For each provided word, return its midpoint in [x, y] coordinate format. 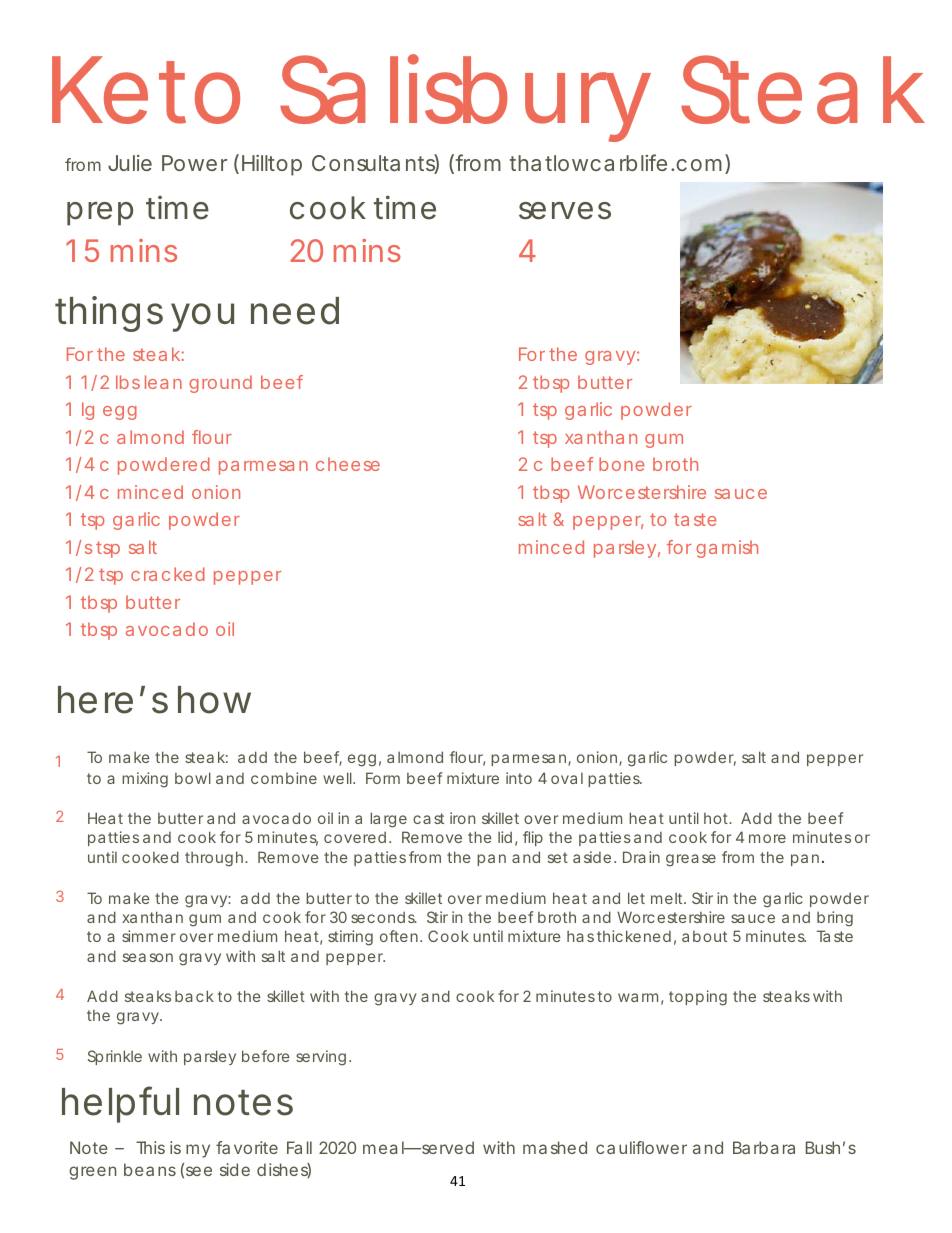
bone [621, 464]
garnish [727, 549]
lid [505, 837]
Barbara [764, 1147]
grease [691, 860]
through [215, 859]
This [150, 1147]
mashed [555, 1147]
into [519, 778]
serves [565, 211]
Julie [130, 163]
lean [163, 382]
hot [718, 818]
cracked [168, 574]
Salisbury [465, 98]
